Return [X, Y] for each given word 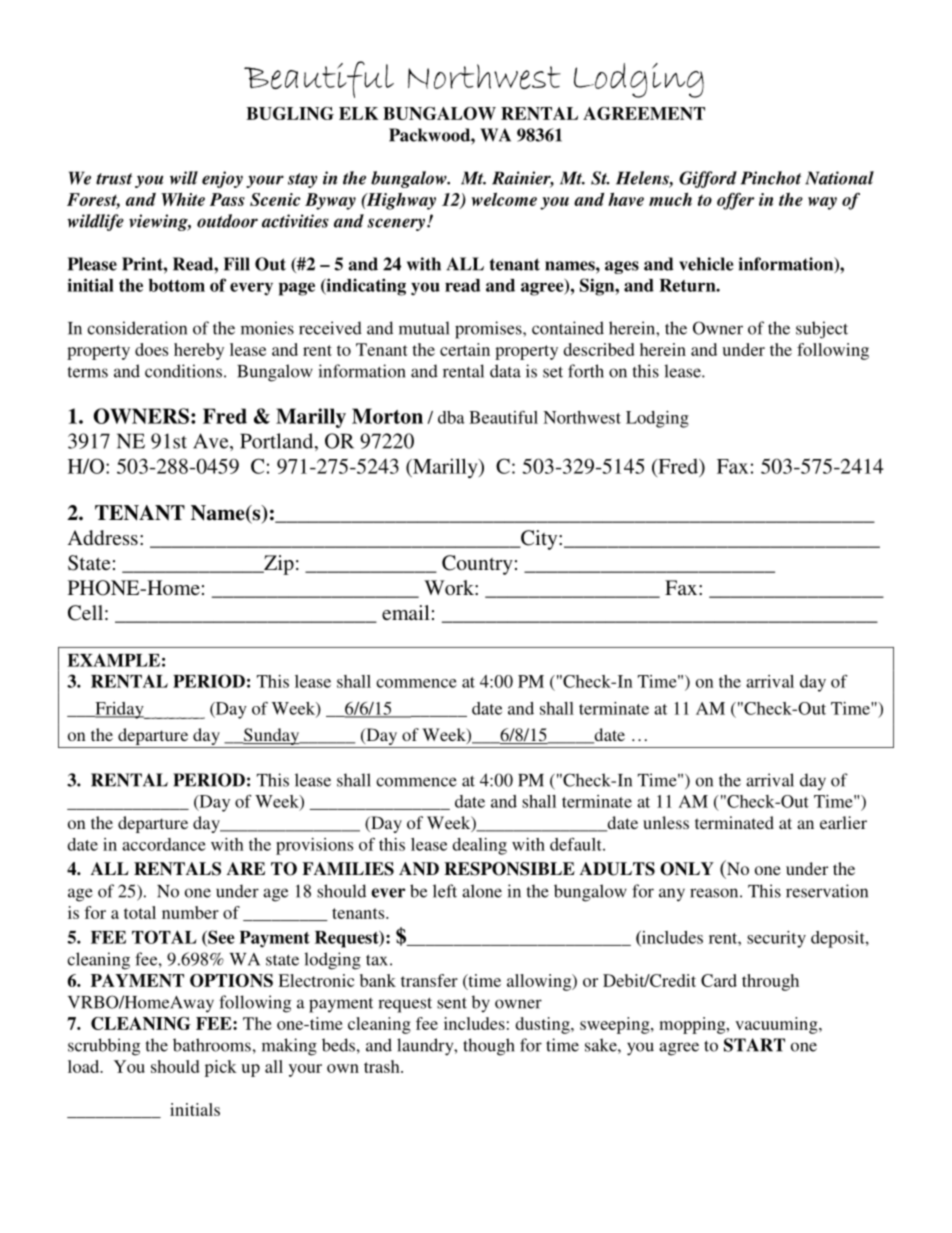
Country [477, 565]
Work [450, 587]
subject [822, 330]
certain [465, 349]
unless [666, 822]
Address [102, 537]
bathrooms [212, 1045]
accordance [164, 844]
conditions [183, 371]
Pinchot [771, 178]
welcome [504, 199]
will [184, 178]
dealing [479, 846]
